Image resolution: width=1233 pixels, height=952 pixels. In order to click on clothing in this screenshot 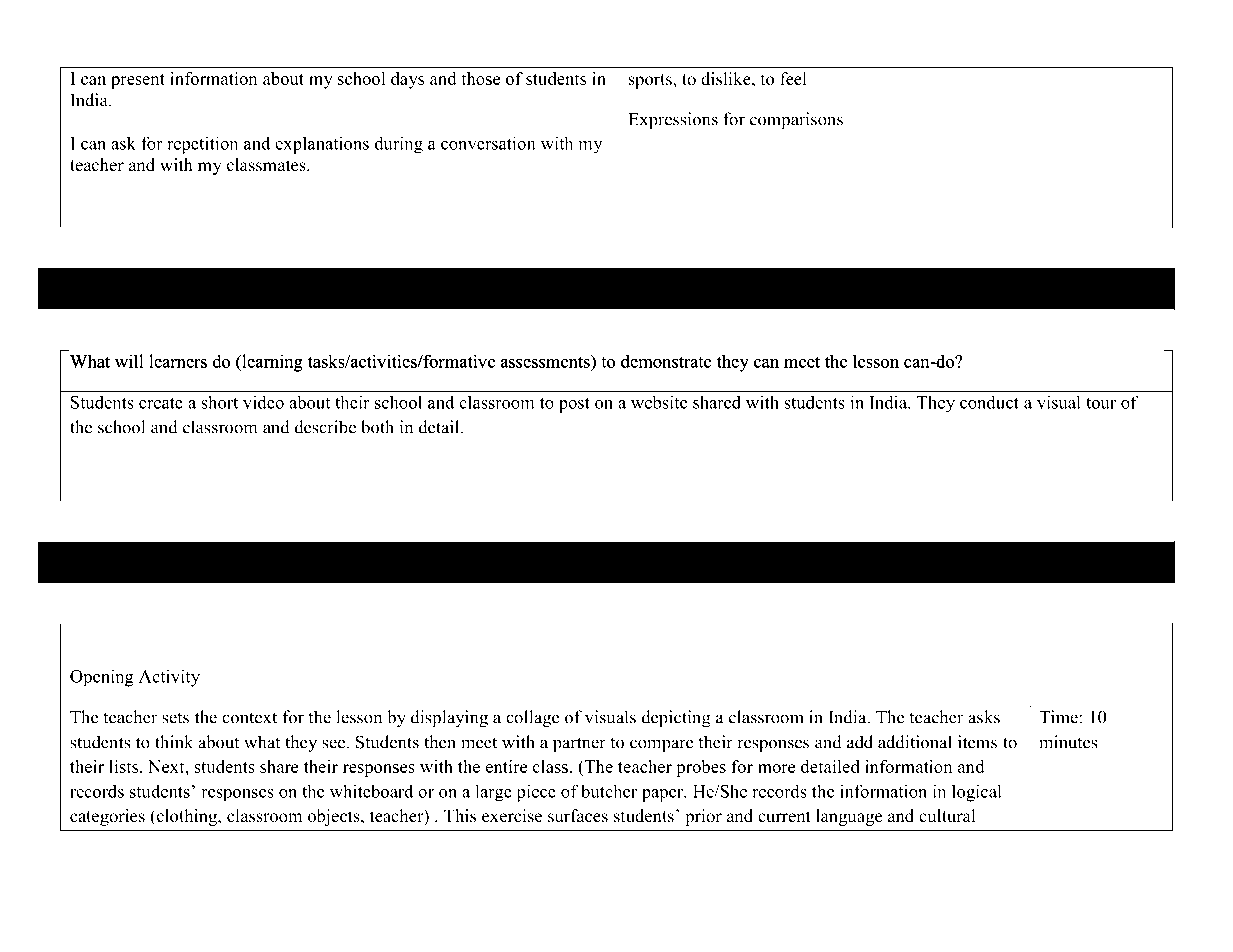, I will do `click(186, 817)`.
